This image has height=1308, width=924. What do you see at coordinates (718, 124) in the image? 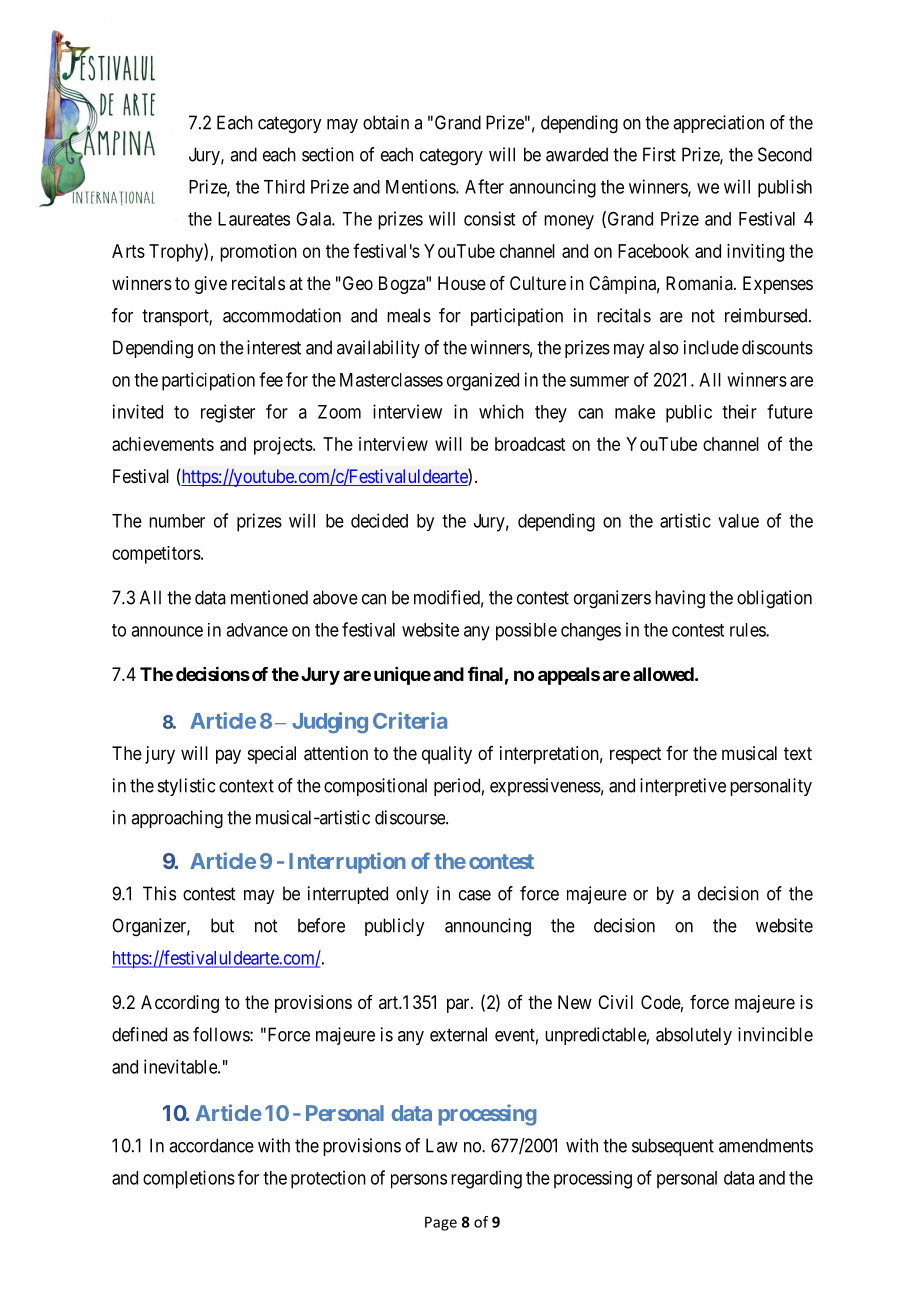
I see `appreciation` at bounding box center [718, 124].
